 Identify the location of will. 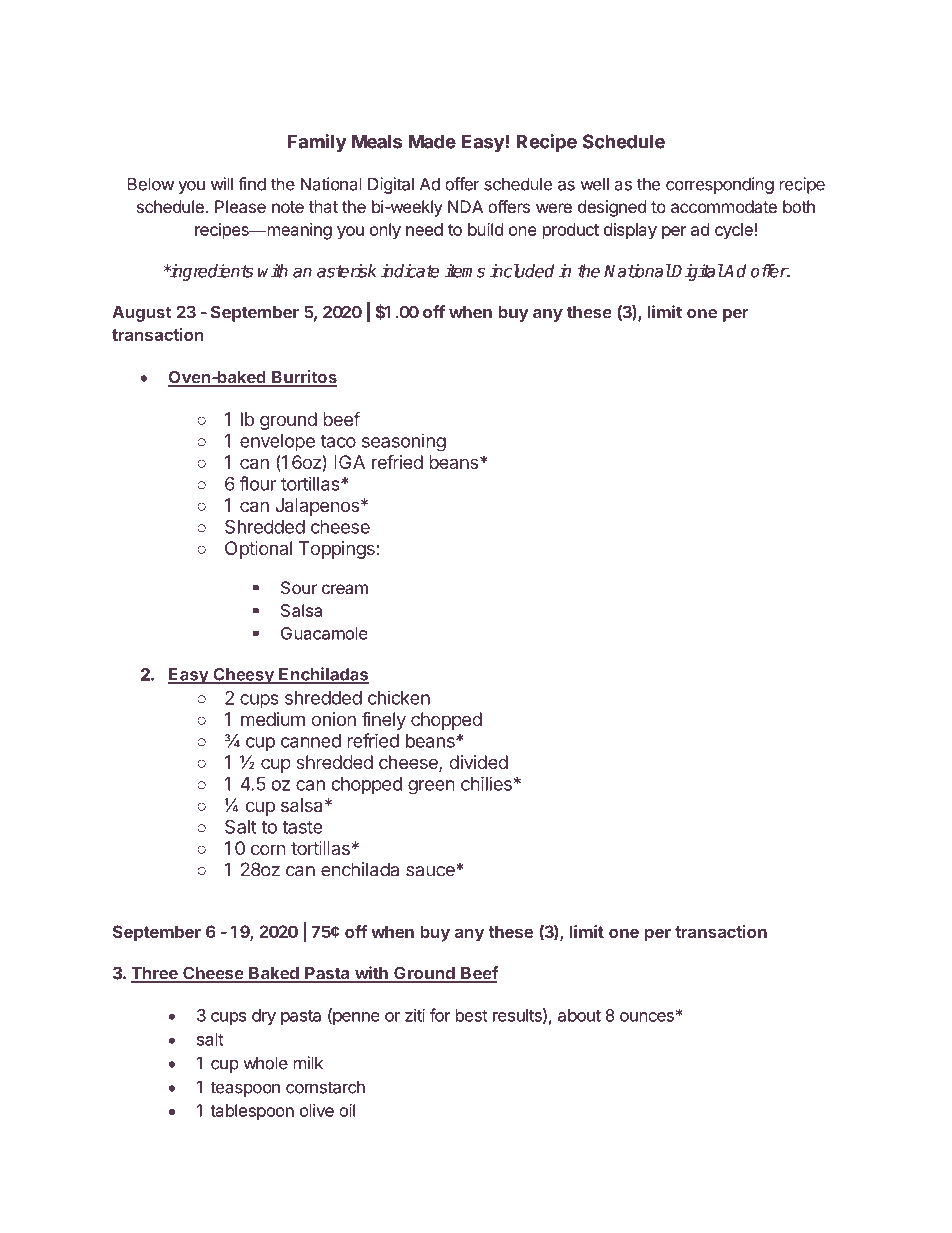
(222, 184).
